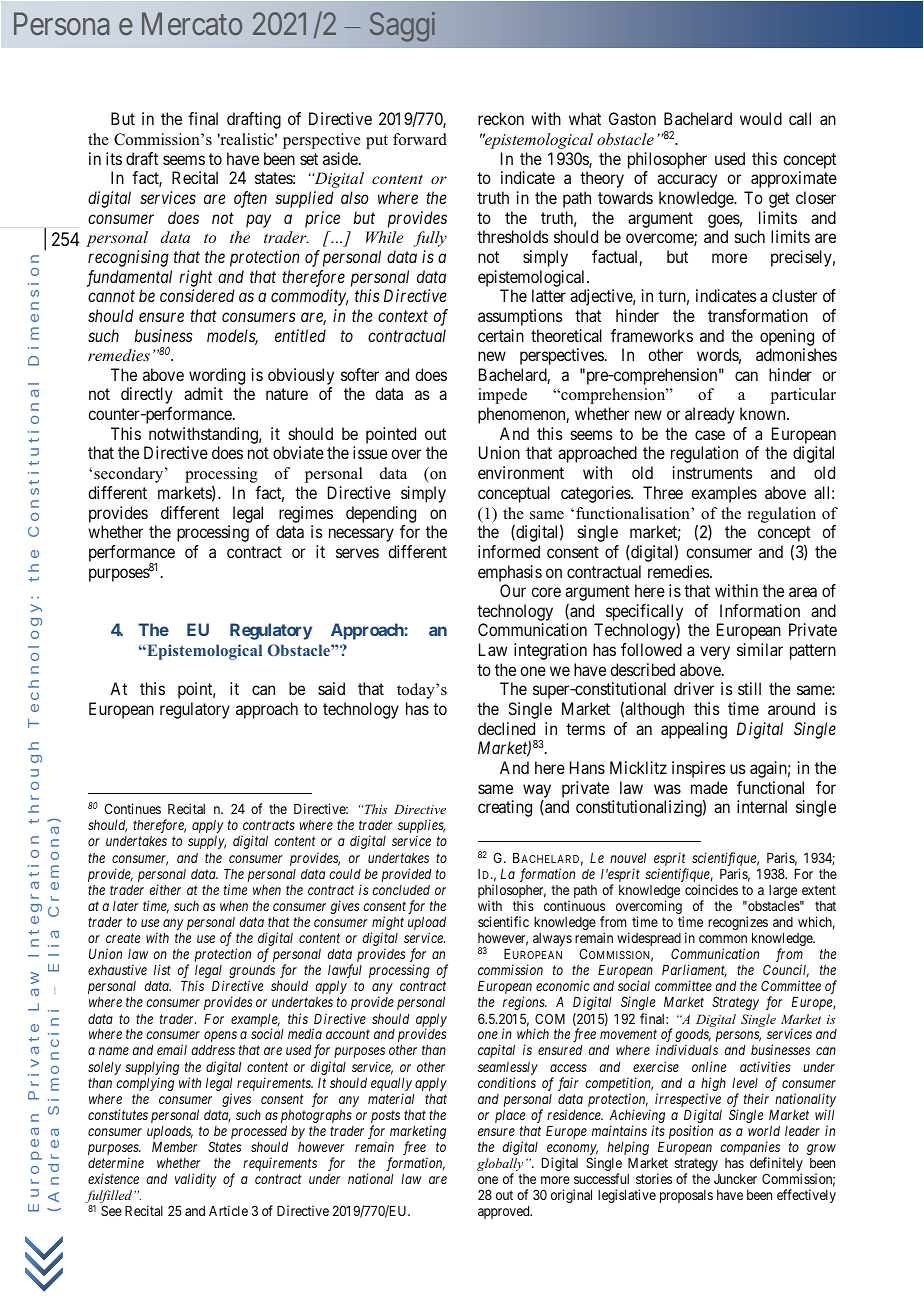 The width and height of the screenshot is (924, 1308). What do you see at coordinates (421, 827) in the screenshot?
I see `supplies` at bounding box center [421, 827].
